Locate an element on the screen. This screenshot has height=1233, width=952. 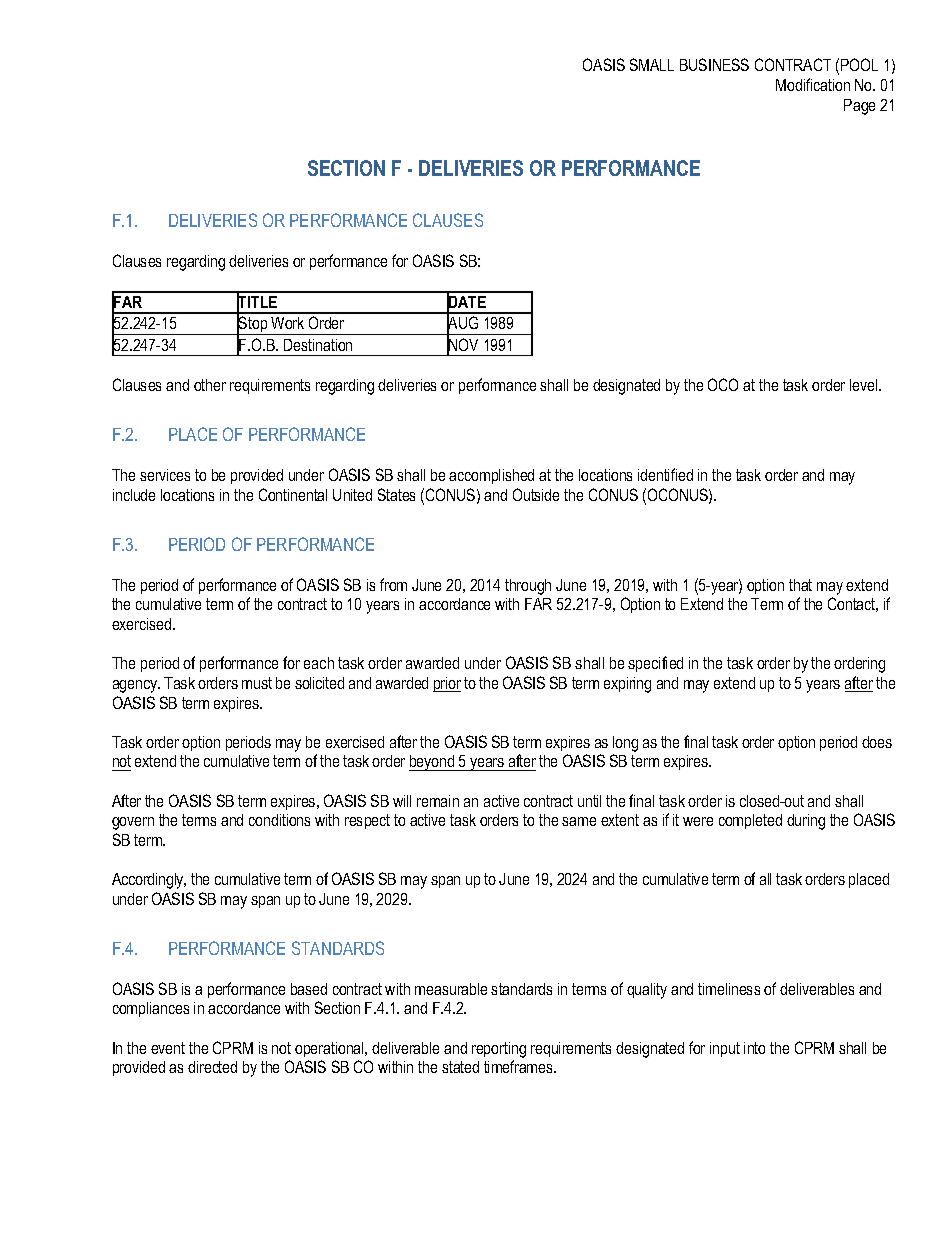
SMALL is located at coordinates (652, 64).
